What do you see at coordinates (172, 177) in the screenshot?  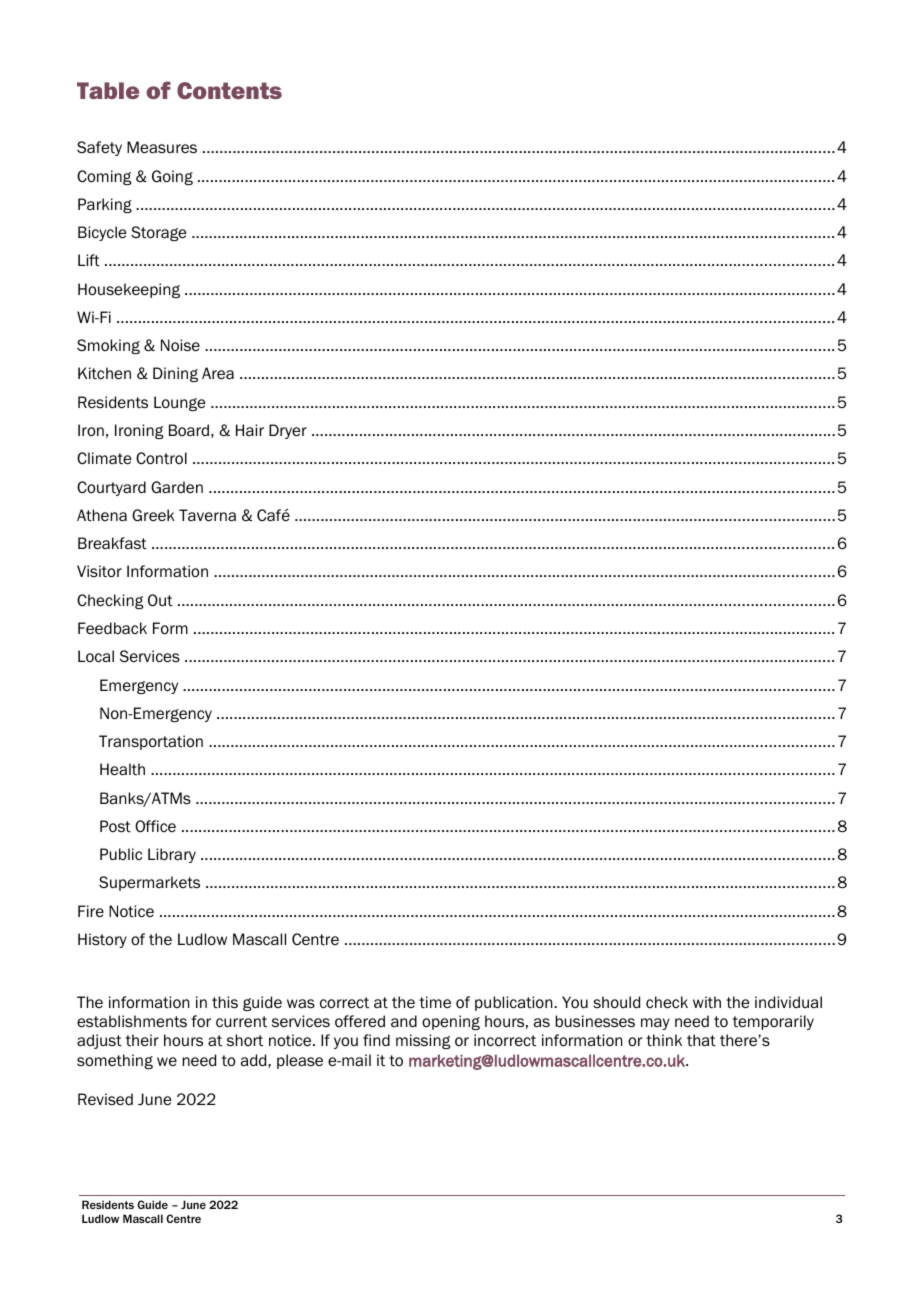 I see `Going` at bounding box center [172, 177].
